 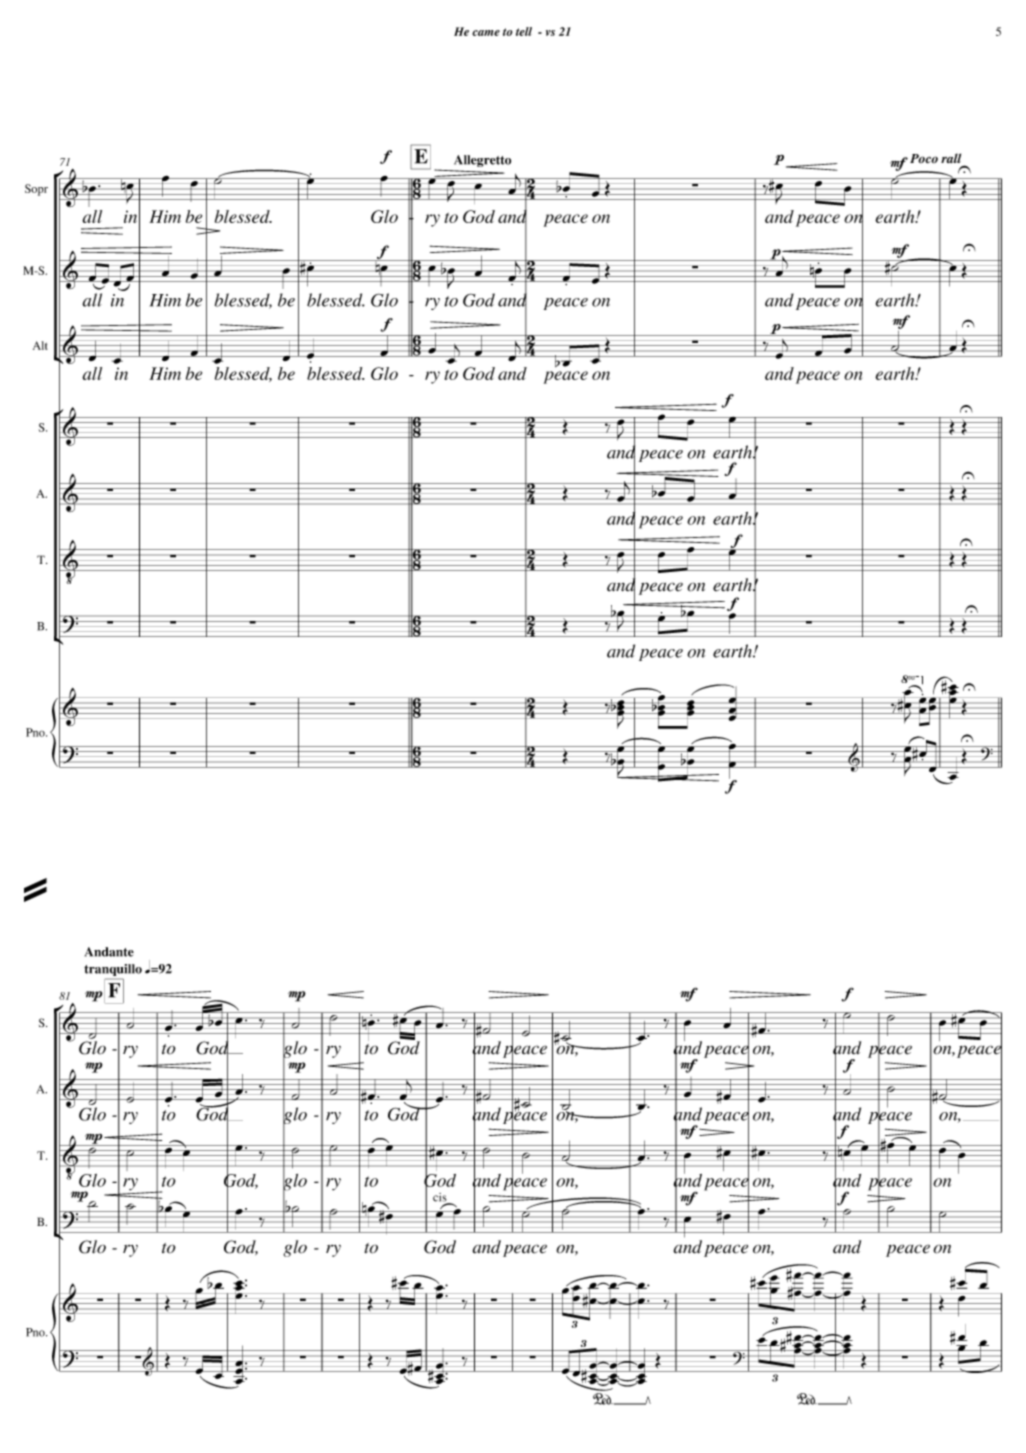 I want to click on Alt, so click(x=40, y=345).
